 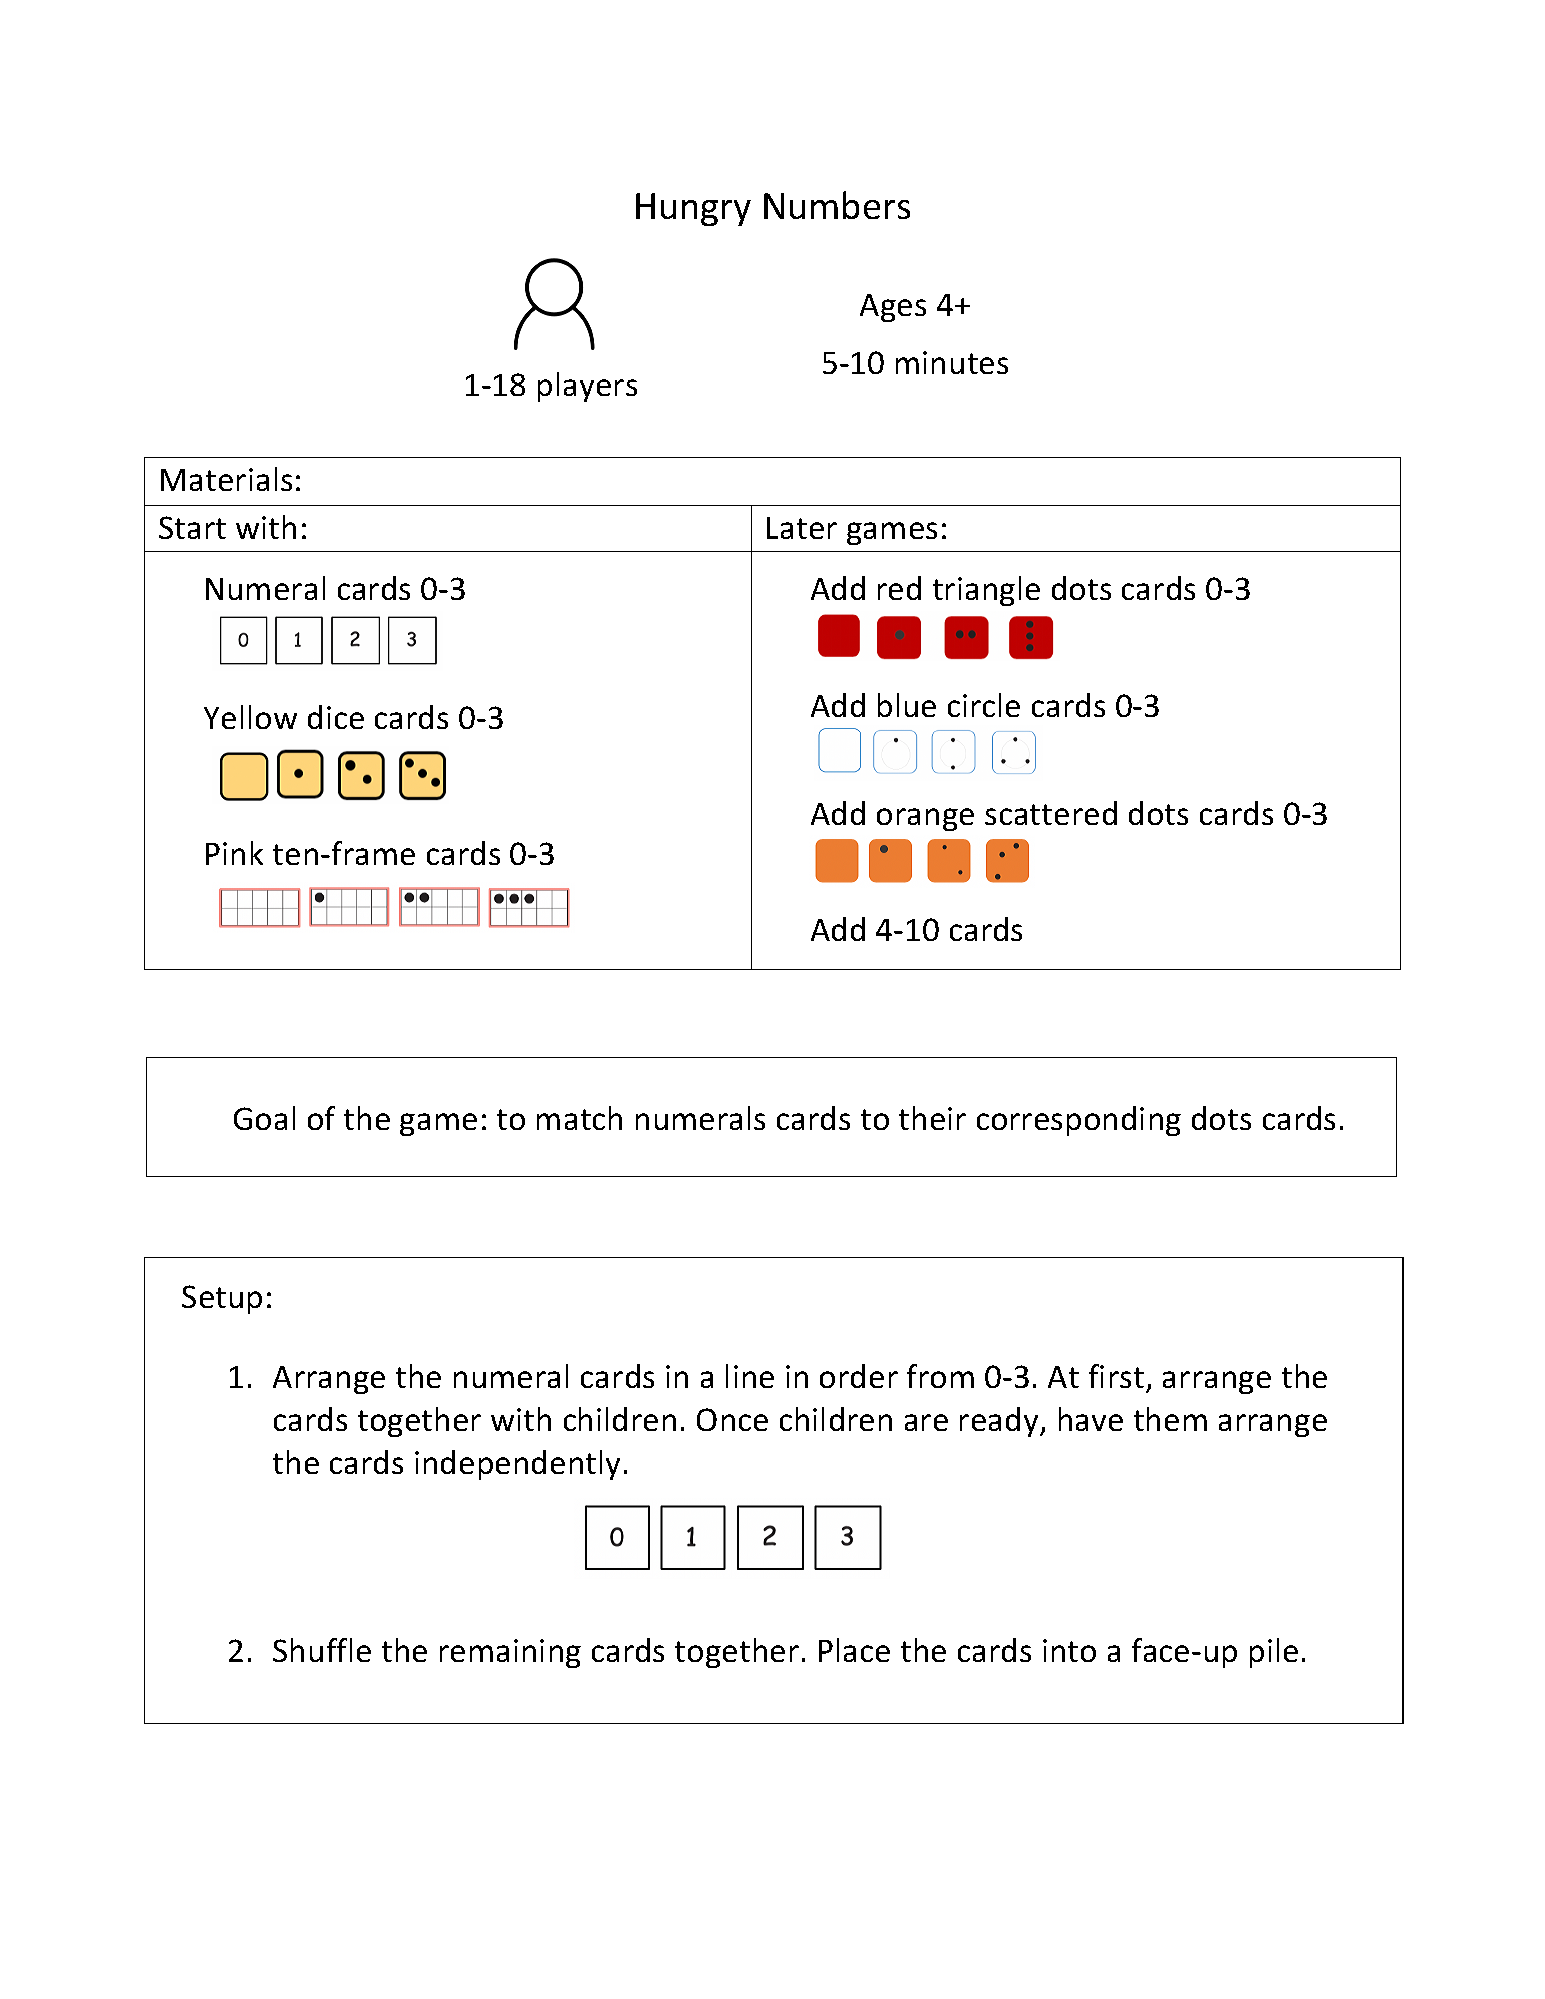 I want to click on Setup, so click(x=222, y=1299).
